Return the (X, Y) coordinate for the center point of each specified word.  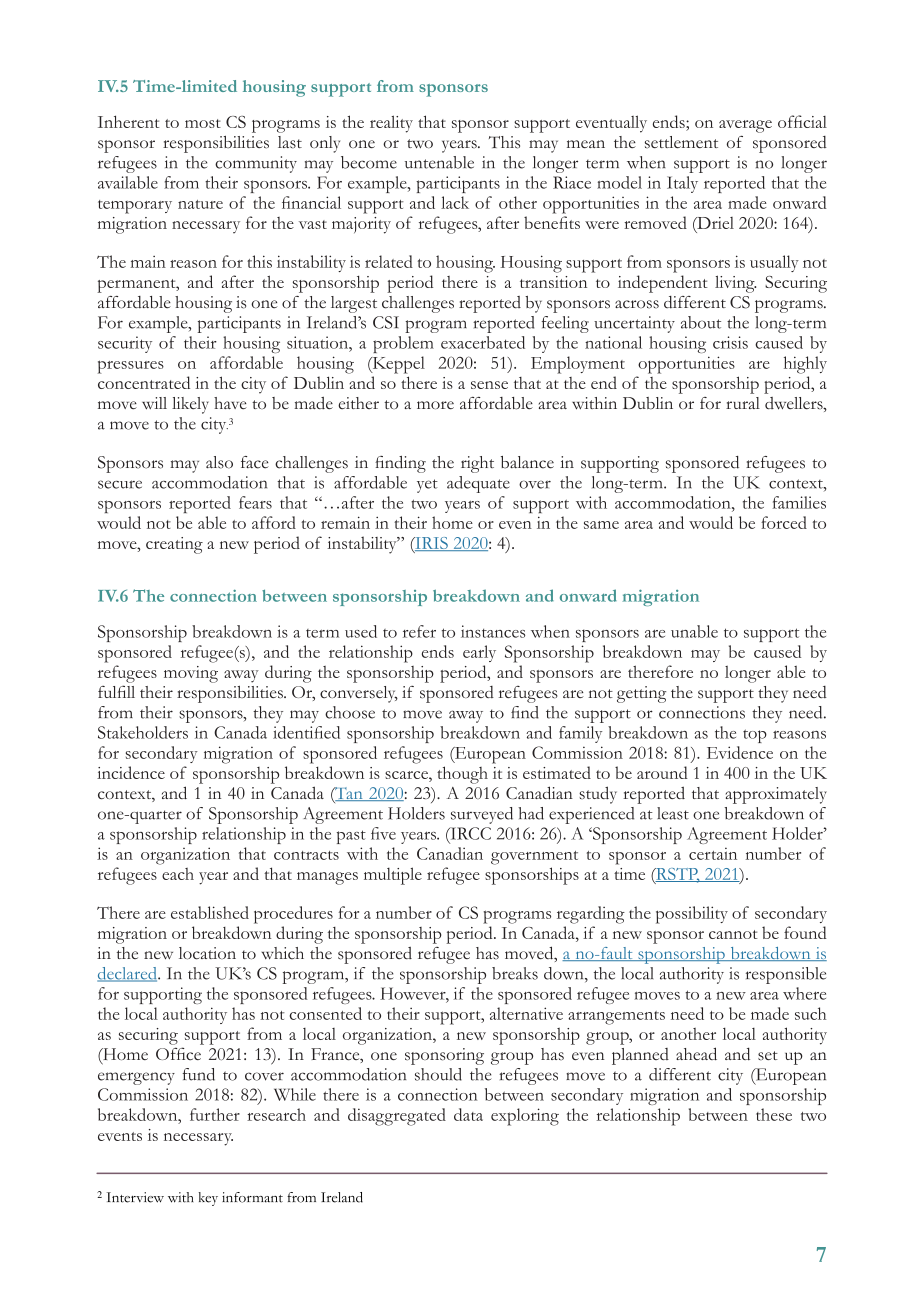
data (468, 1114)
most (203, 123)
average (745, 126)
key (208, 1199)
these (774, 1114)
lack (455, 202)
